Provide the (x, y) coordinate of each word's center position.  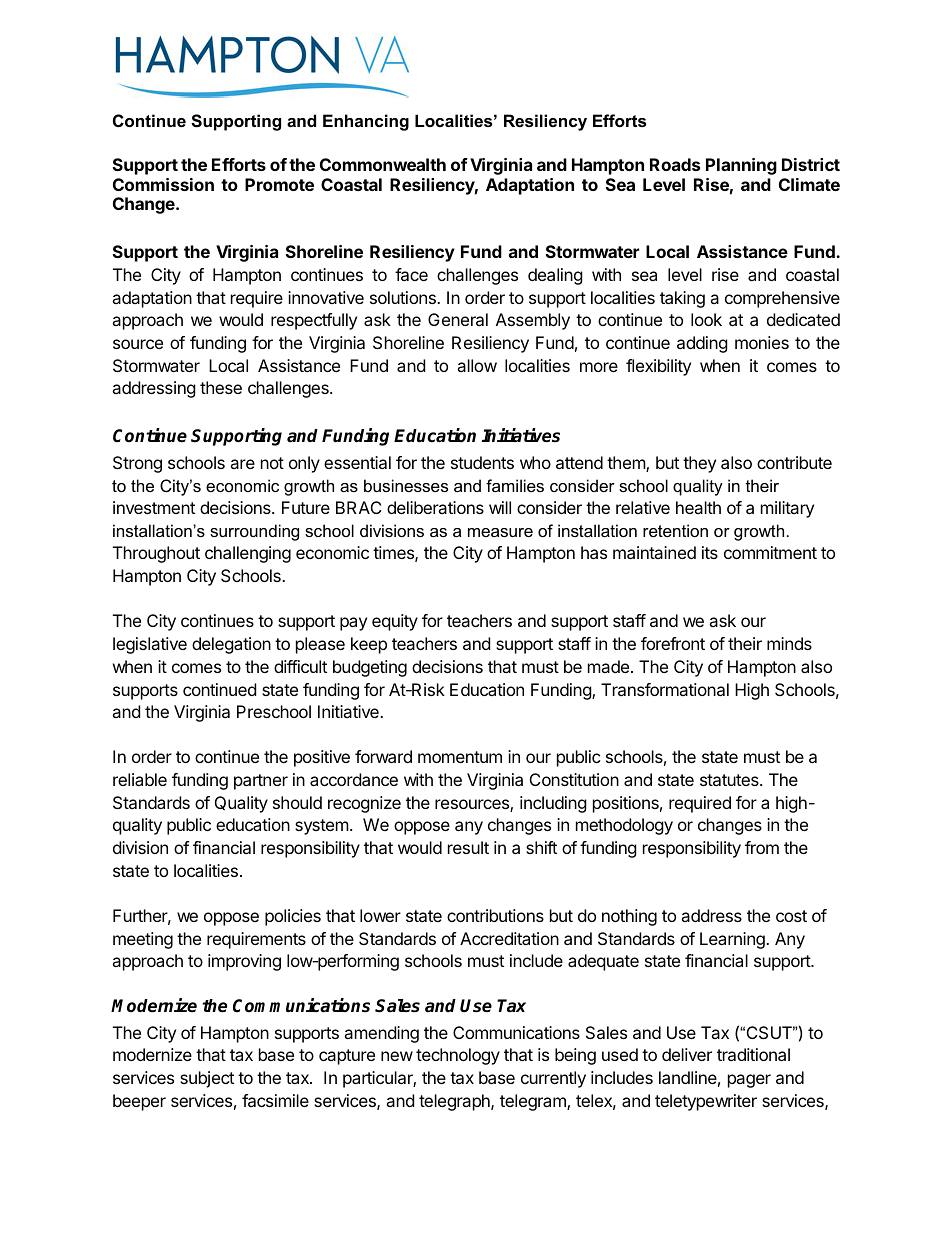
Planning (741, 166)
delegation (231, 645)
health (698, 507)
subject (207, 1079)
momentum (460, 757)
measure (500, 532)
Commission (163, 184)
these (221, 387)
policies (293, 917)
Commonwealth (383, 164)
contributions (495, 915)
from (762, 847)
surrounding (254, 532)
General (458, 319)
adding (702, 344)
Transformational (665, 689)
